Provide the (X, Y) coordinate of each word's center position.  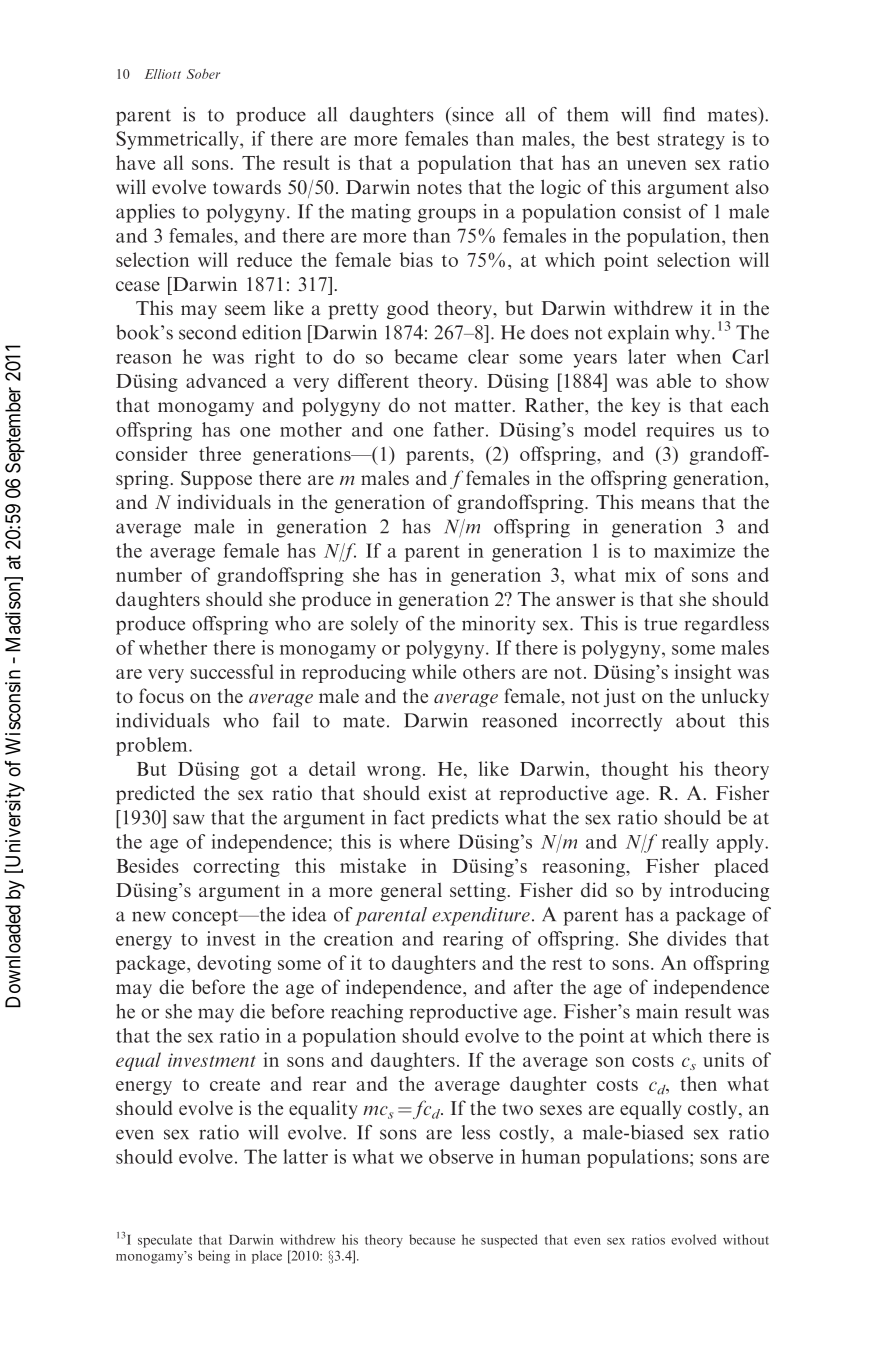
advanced (226, 380)
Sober (203, 74)
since (472, 114)
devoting (234, 964)
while (434, 671)
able (674, 380)
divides (696, 938)
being (214, 1257)
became (426, 356)
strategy (691, 141)
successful (232, 671)
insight (703, 673)
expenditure (481, 916)
